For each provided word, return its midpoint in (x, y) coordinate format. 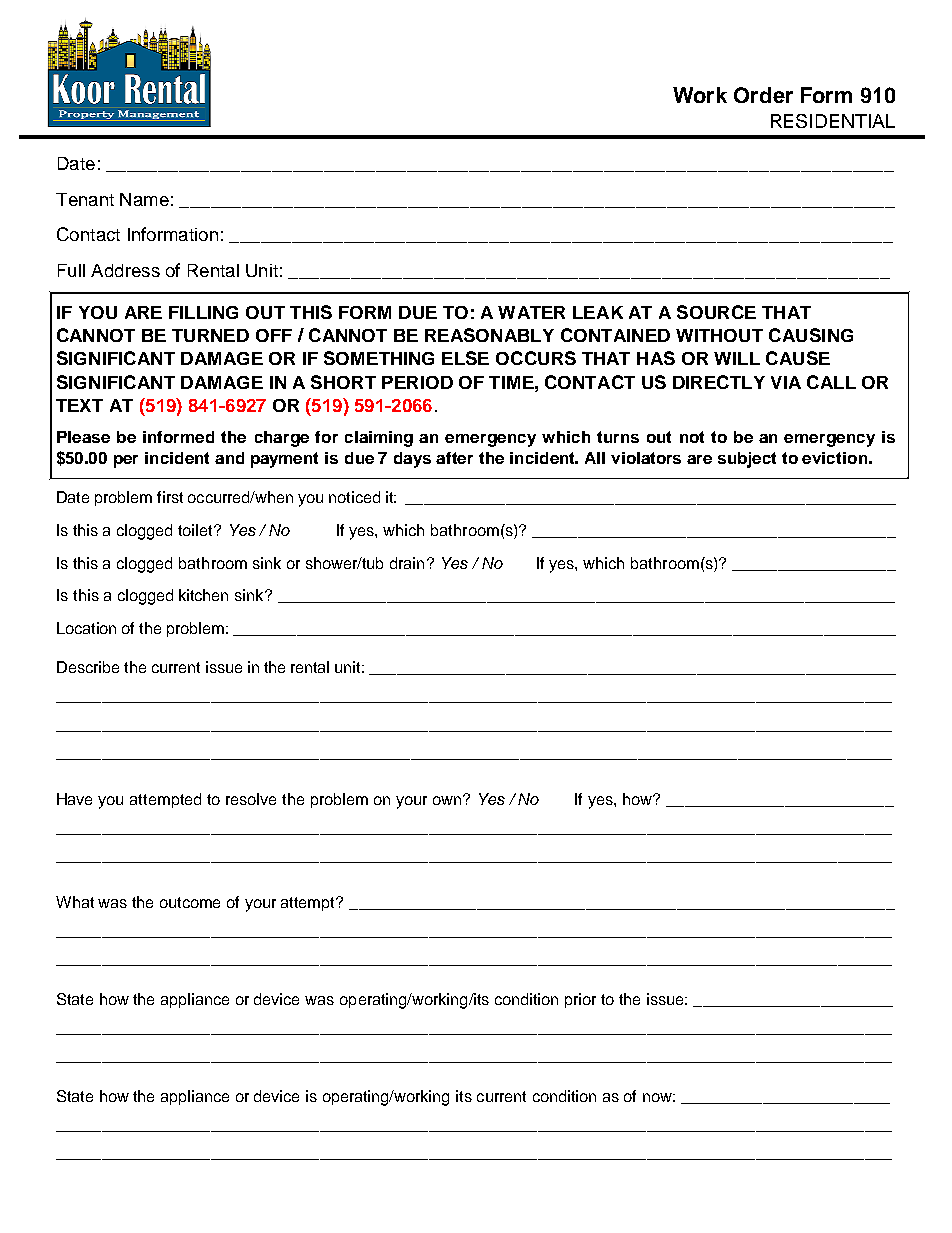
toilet (196, 530)
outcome (190, 902)
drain (407, 563)
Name (144, 199)
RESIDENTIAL (833, 121)
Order (763, 95)
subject (747, 460)
